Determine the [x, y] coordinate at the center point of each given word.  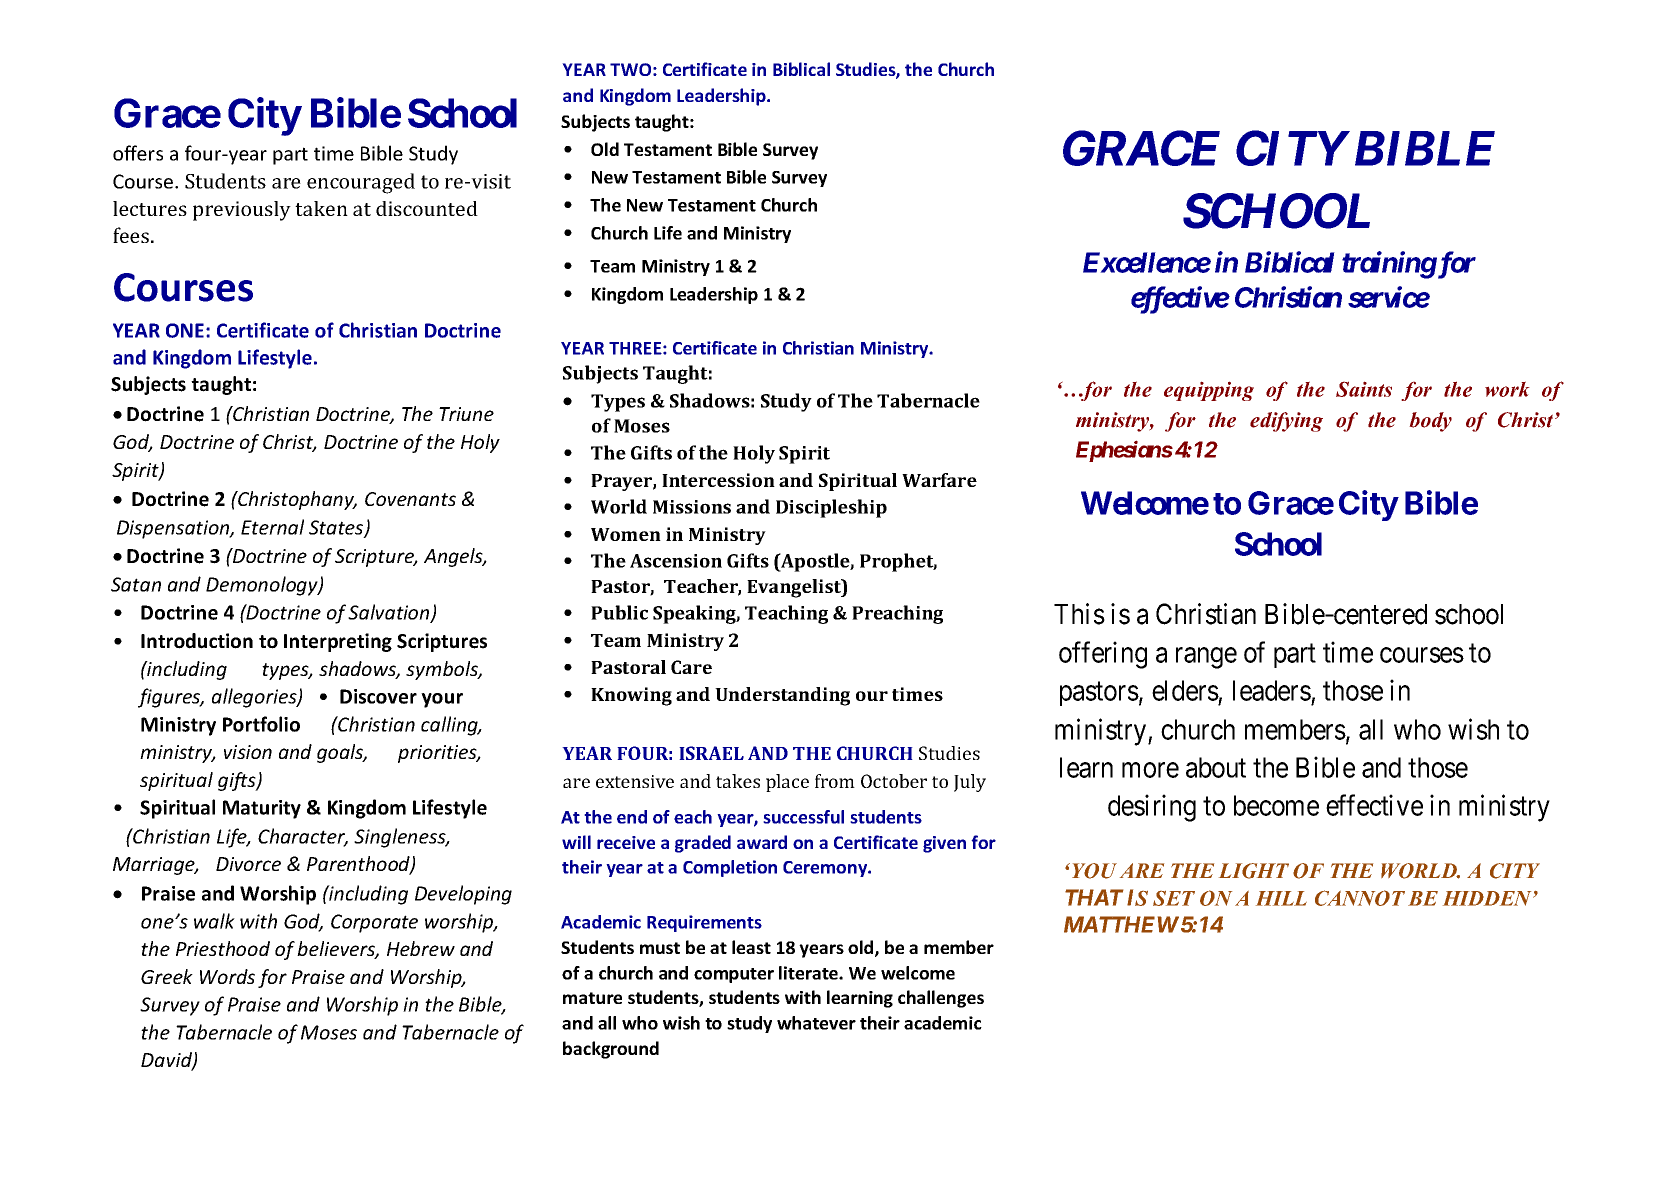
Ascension [676, 561]
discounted [427, 208]
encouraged [361, 183]
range [1206, 658]
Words [227, 976]
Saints [1364, 389]
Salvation [390, 613]
